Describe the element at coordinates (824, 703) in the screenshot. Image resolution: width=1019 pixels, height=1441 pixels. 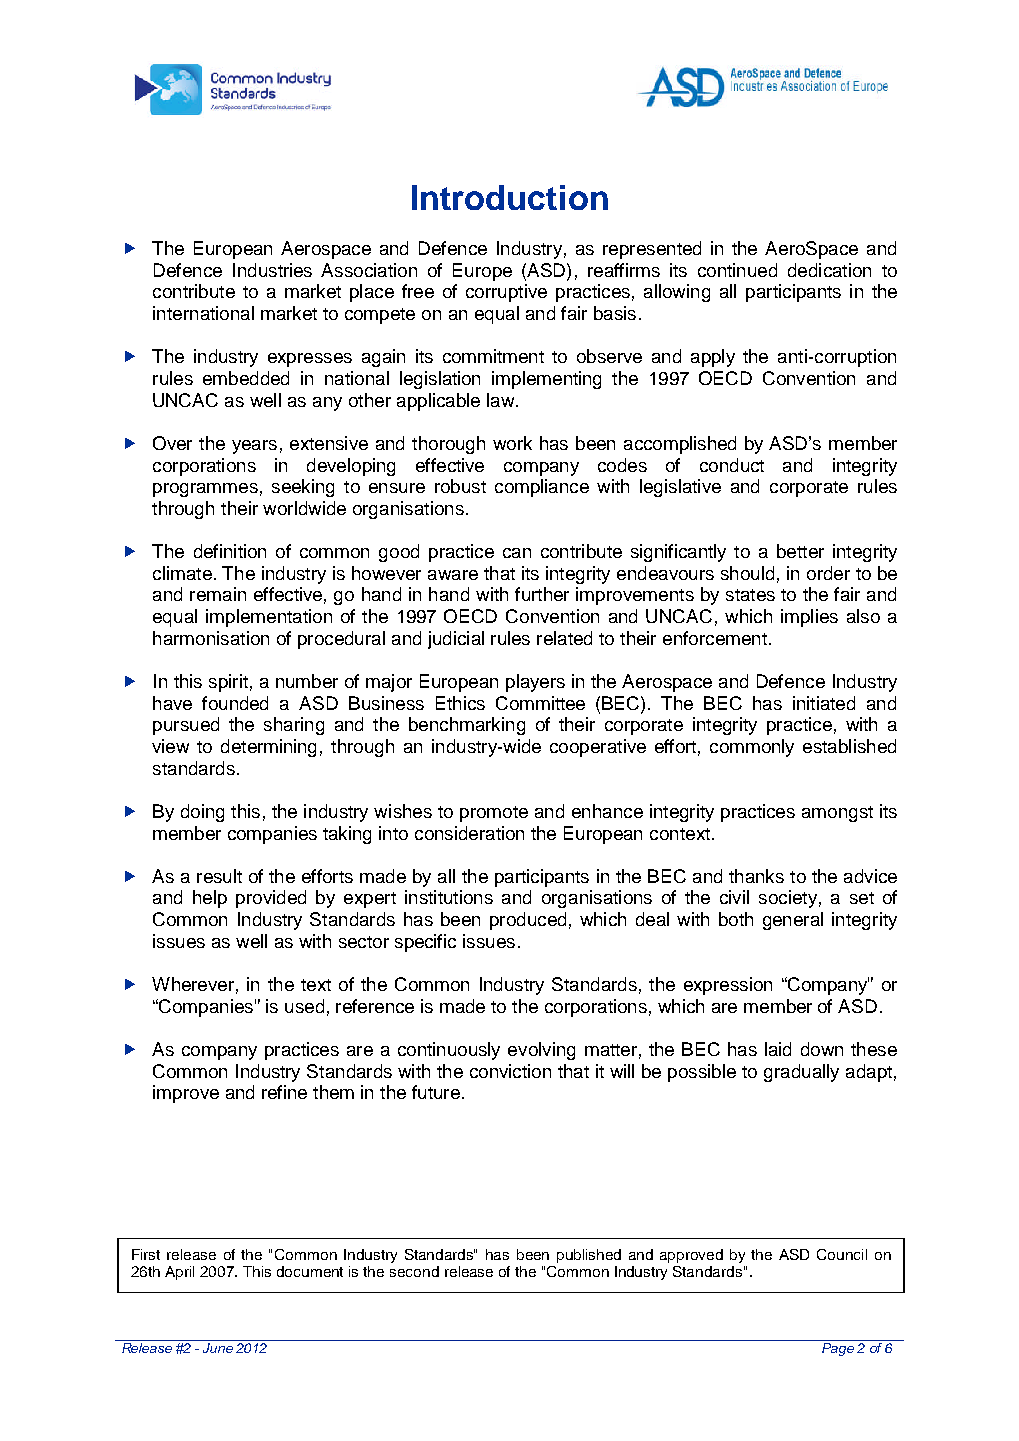
I see `initiated` at that location.
